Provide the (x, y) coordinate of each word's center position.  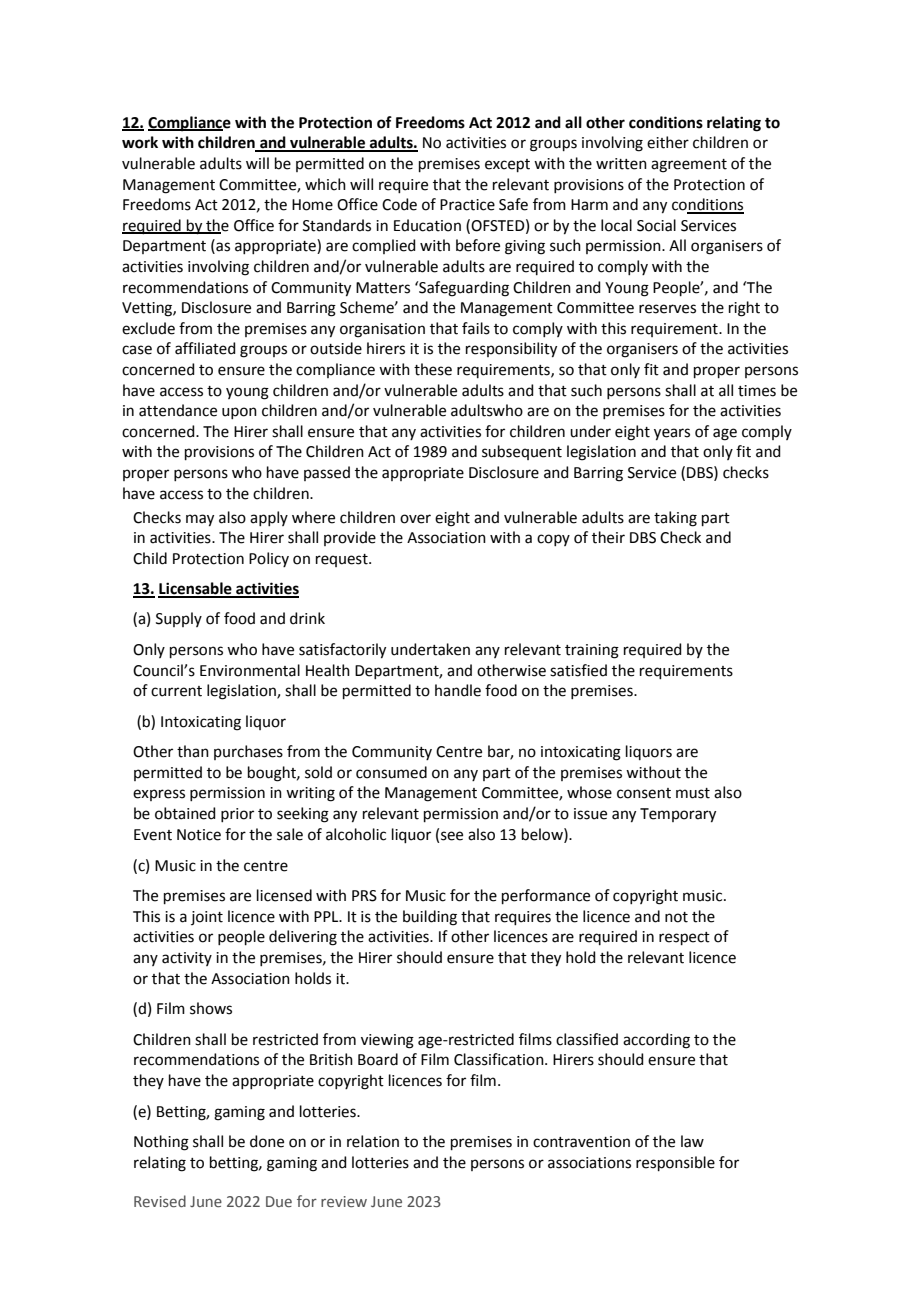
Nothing (161, 1143)
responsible (675, 1163)
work (140, 142)
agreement (689, 166)
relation (373, 1141)
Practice (467, 205)
